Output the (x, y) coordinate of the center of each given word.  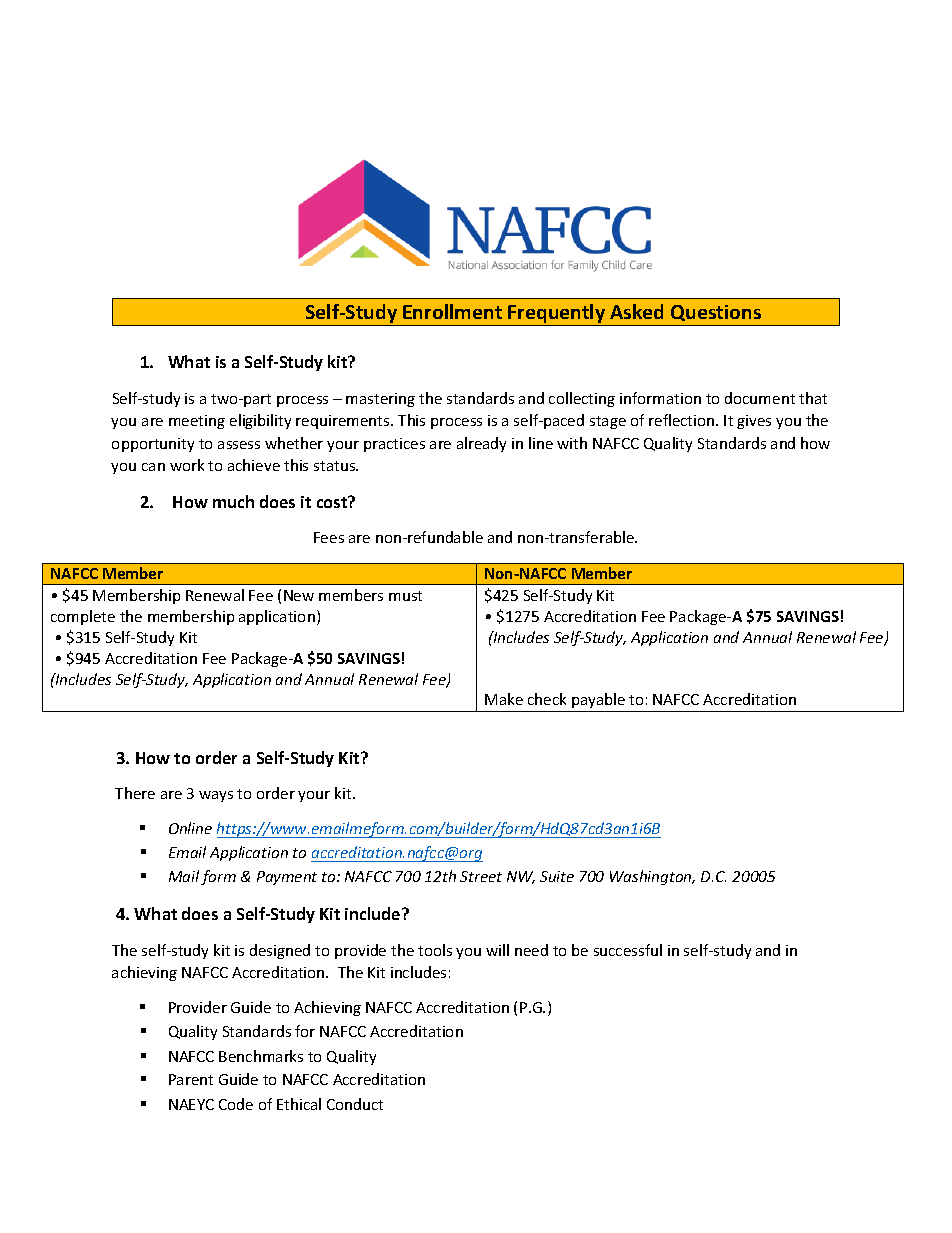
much (233, 501)
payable (598, 700)
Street (481, 876)
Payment (287, 878)
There (135, 793)
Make (504, 699)
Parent (191, 1079)
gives (754, 422)
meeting (197, 422)
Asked (636, 311)
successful (628, 950)
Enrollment (452, 311)
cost (333, 502)
